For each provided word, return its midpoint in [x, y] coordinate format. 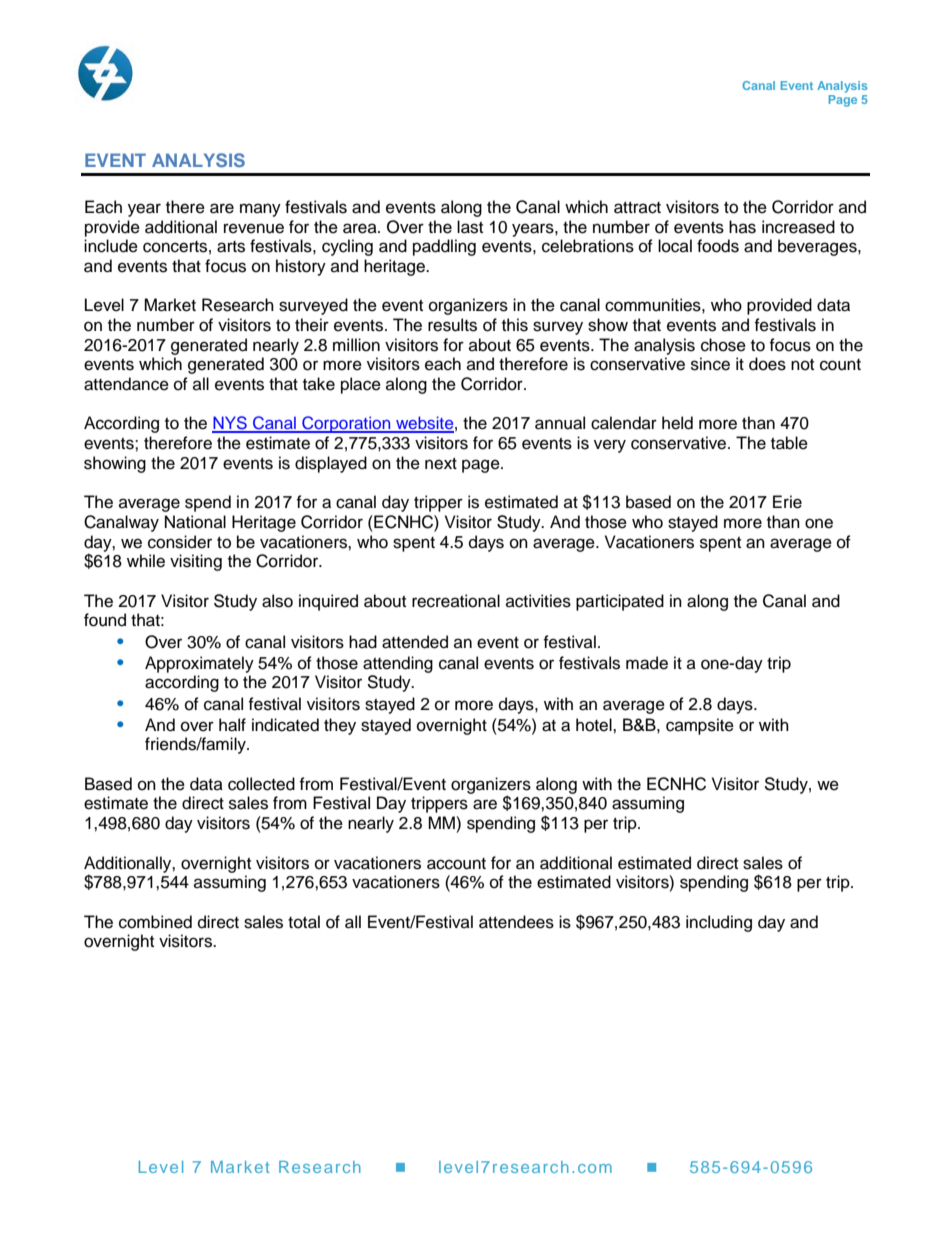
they [340, 726]
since [710, 364]
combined [155, 922]
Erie [787, 502]
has [742, 227]
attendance [126, 384]
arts [231, 247]
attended [415, 642]
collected [261, 784]
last [470, 227]
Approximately [199, 664]
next [441, 464]
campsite [700, 726]
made [647, 663]
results [452, 325]
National [195, 522]
